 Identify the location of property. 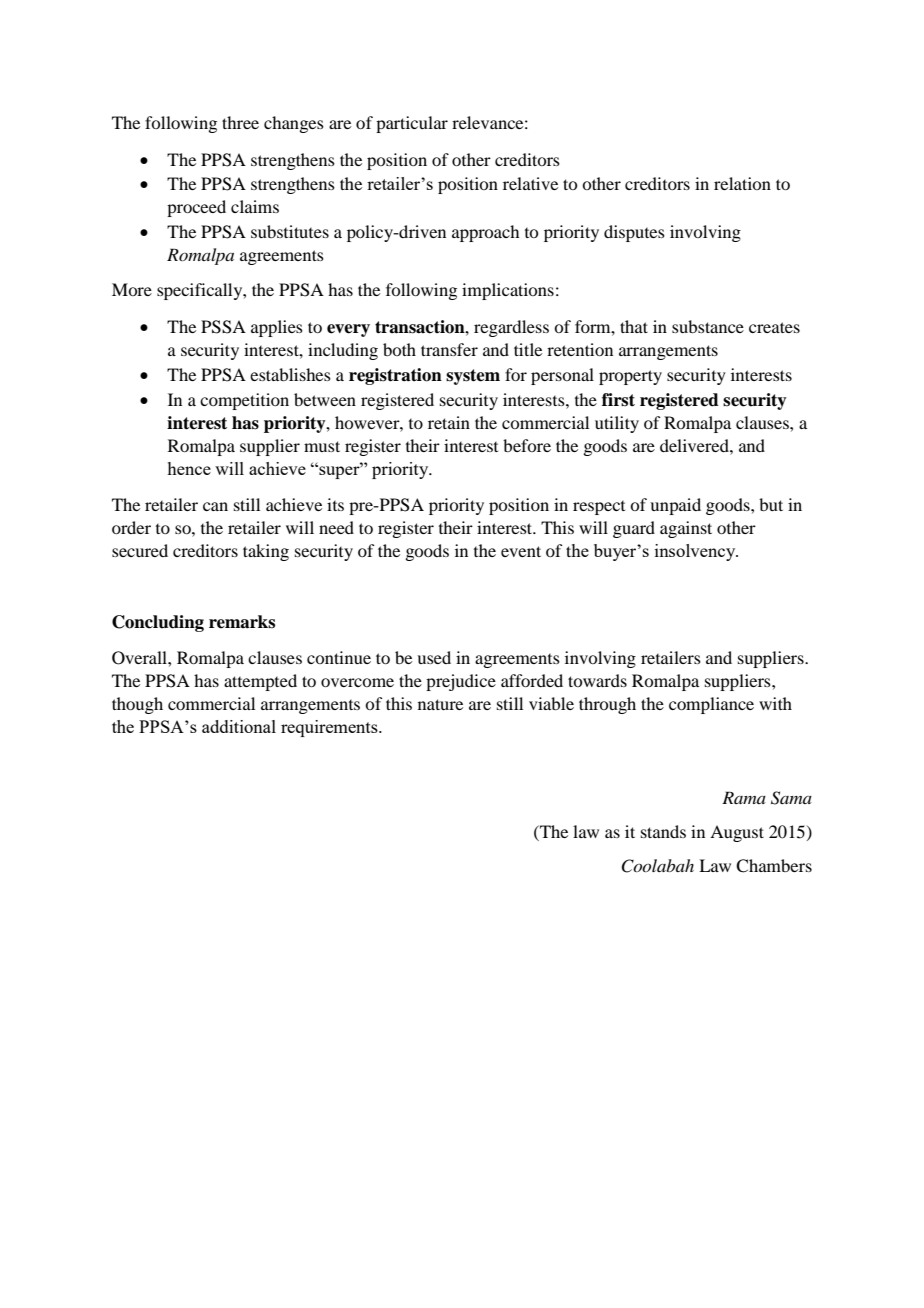
(630, 377).
